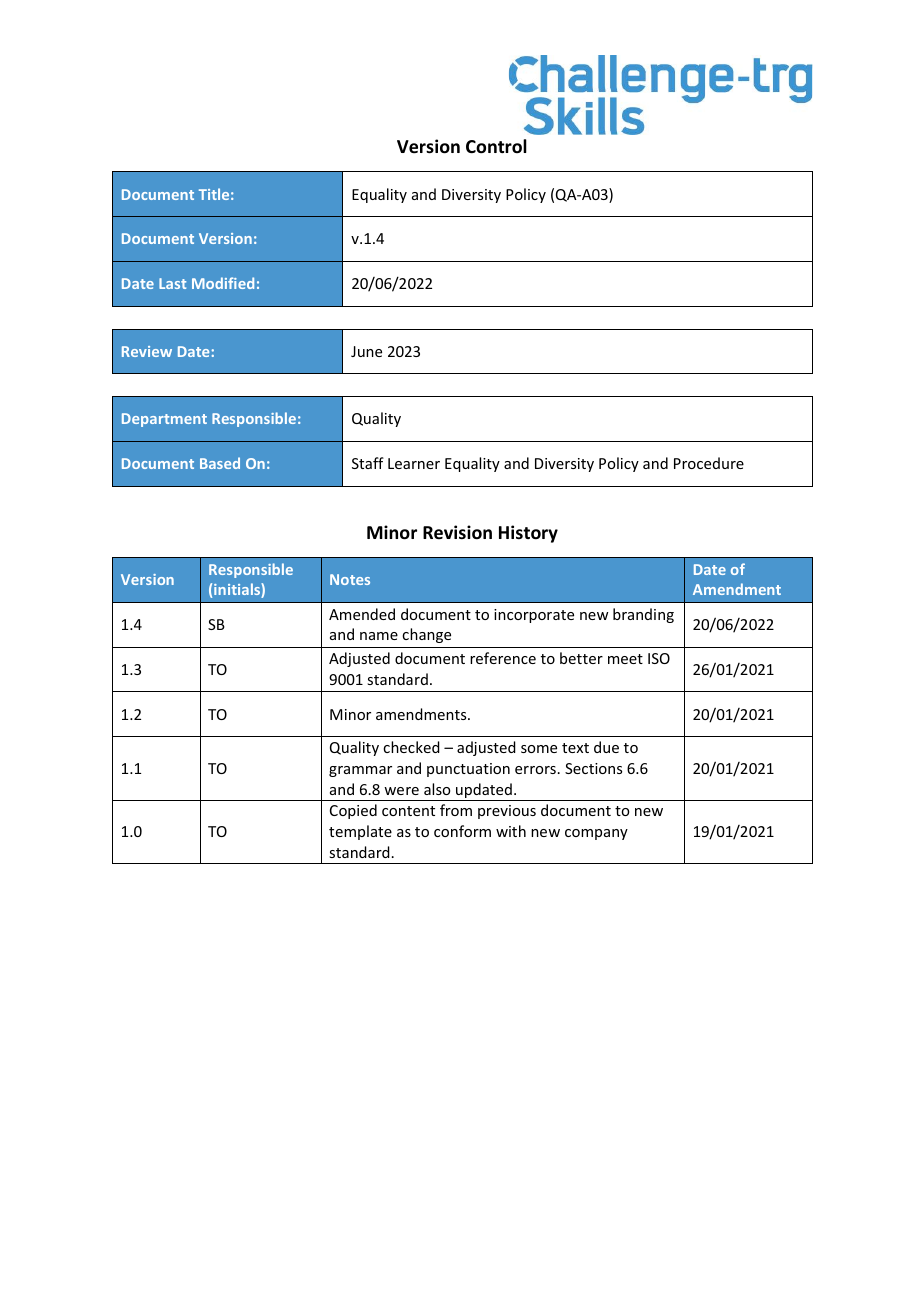  Describe the element at coordinates (366, 351) in the screenshot. I see `June` at that location.
